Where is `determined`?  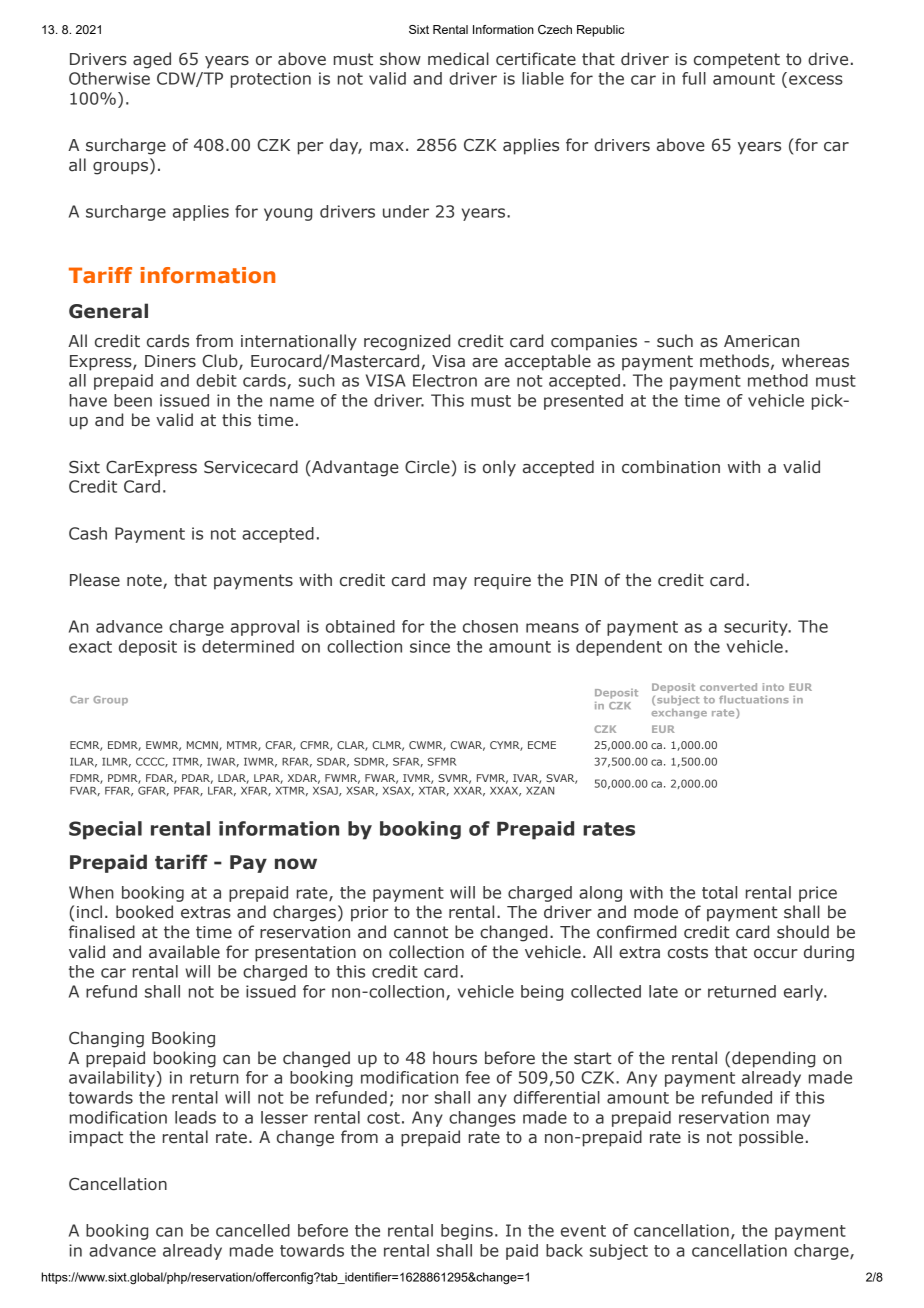
determined is located at coordinates (248, 646).
